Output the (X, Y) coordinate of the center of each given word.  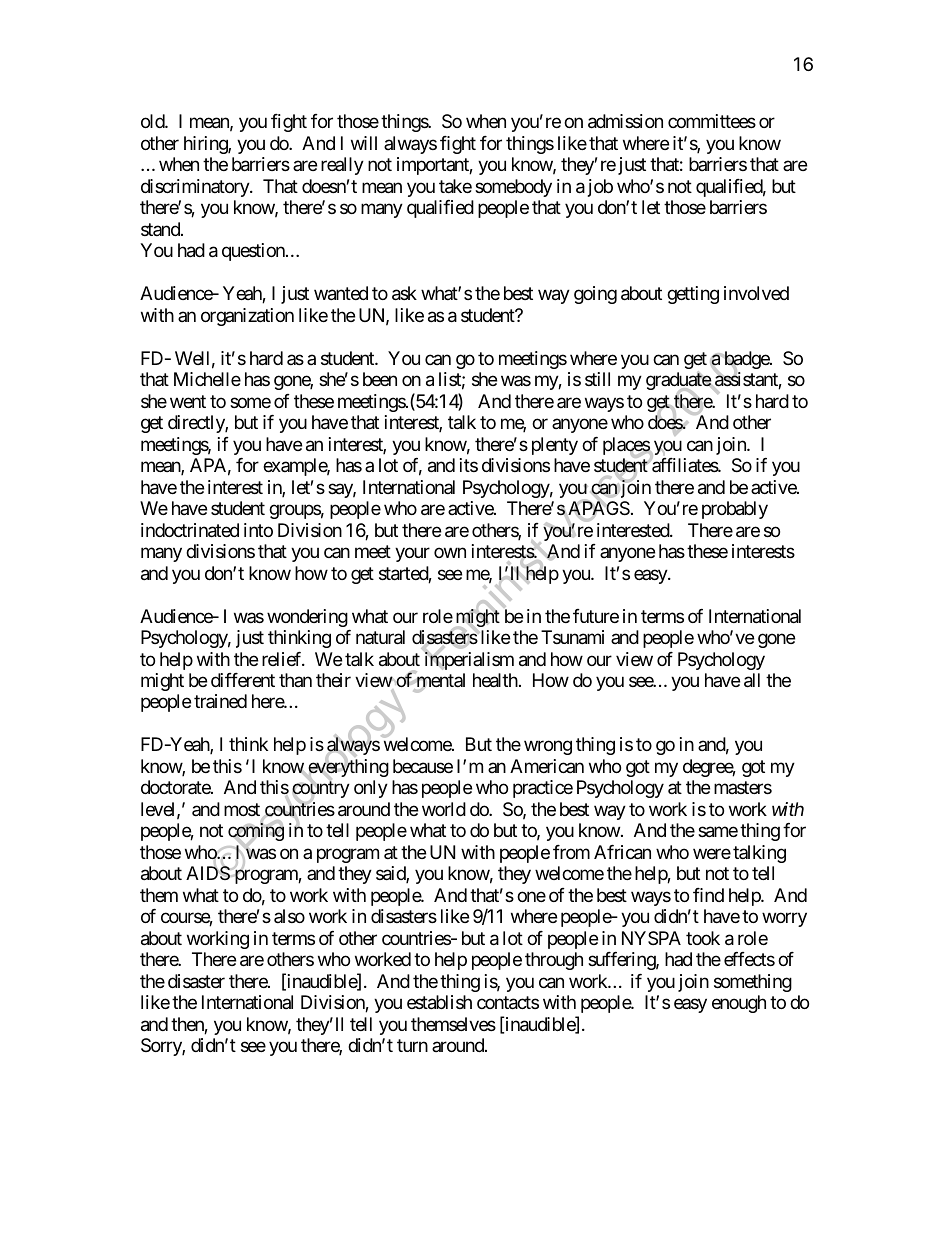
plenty (555, 446)
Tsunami (572, 637)
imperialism (469, 660)
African (622, 852)
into (258, 530)
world (444, 809)
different (243, 680)
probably (735, 510)
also (289, 916)
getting (693, 295)
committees (712, 121)
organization (247, 317)
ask (404, 293)
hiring (206, 145)
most (242, 809)
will (364, 143)
